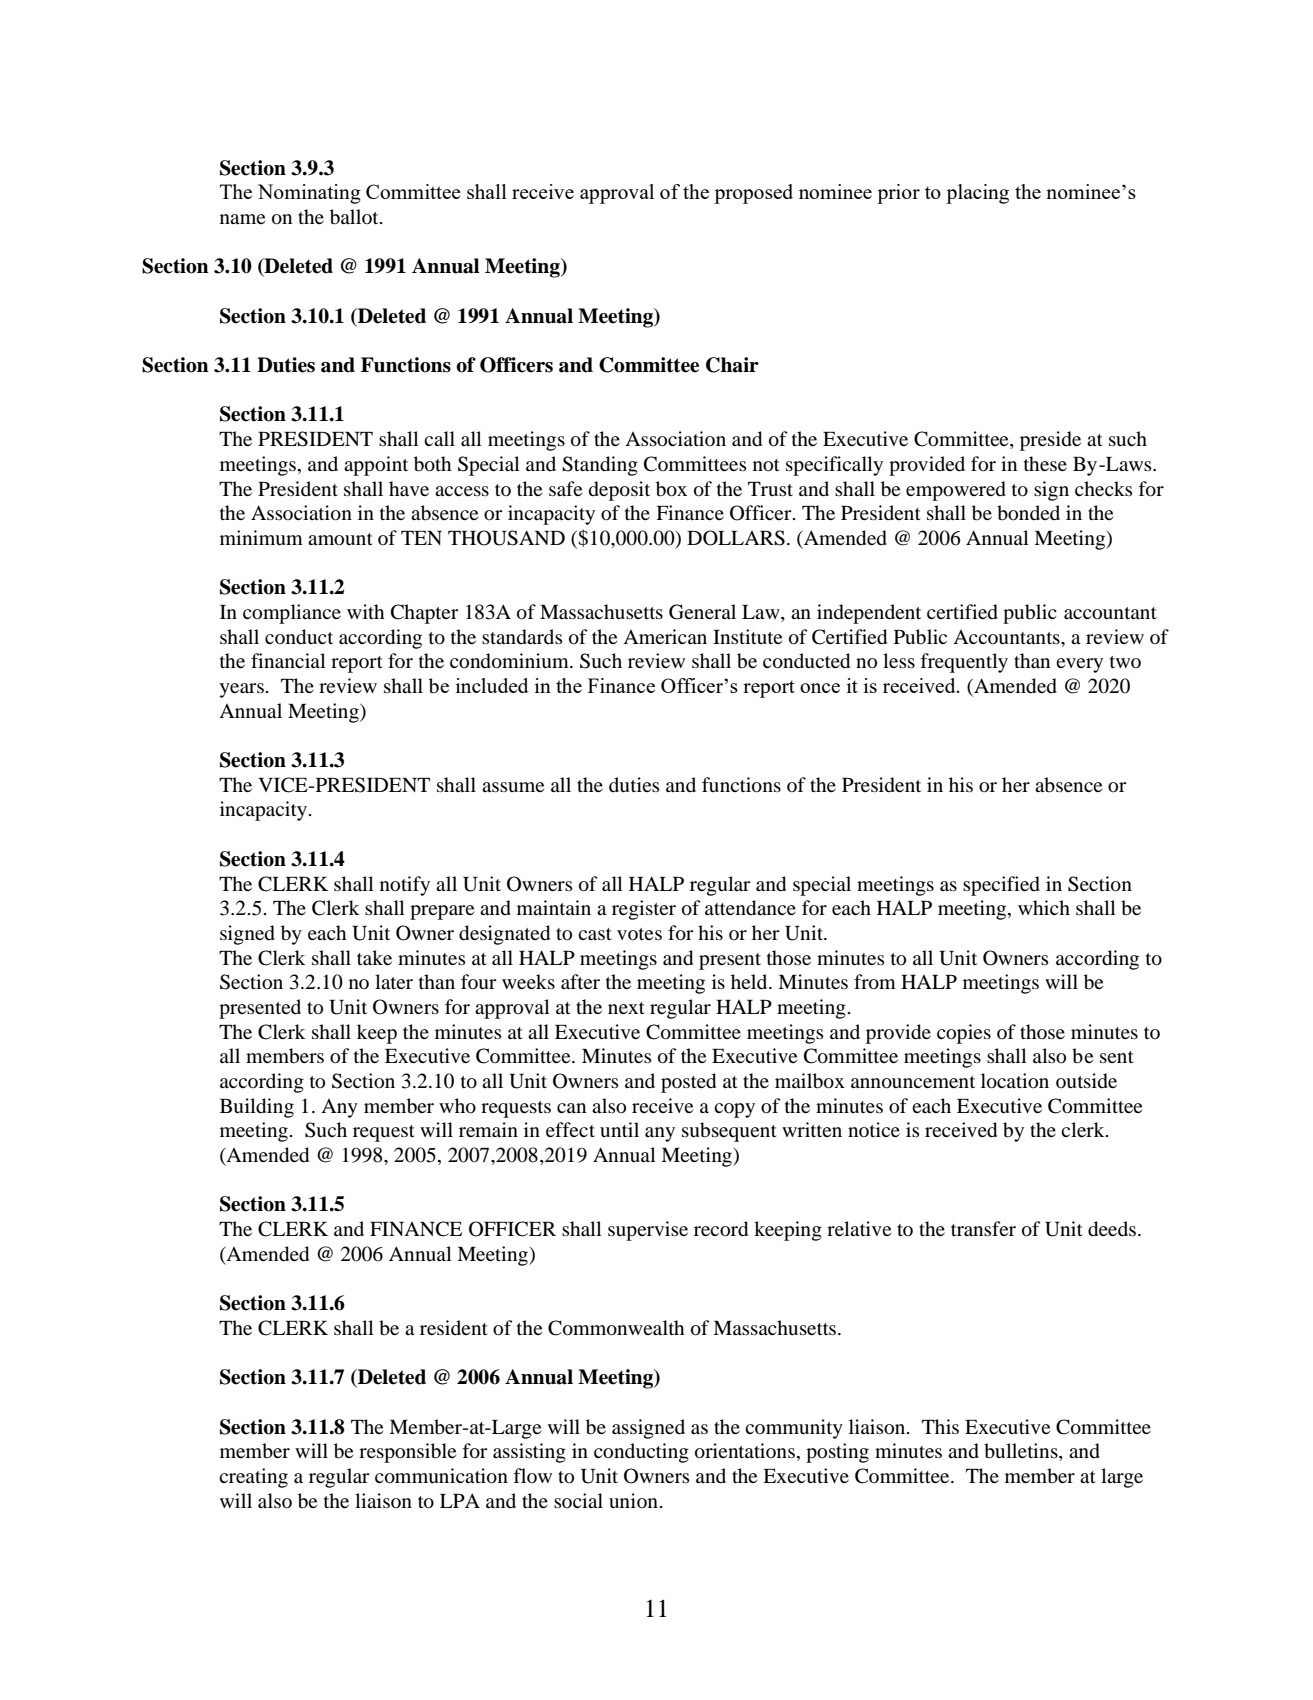 The image size is (1313, 1700). I want to click on responsible, so click(407, 1453).
